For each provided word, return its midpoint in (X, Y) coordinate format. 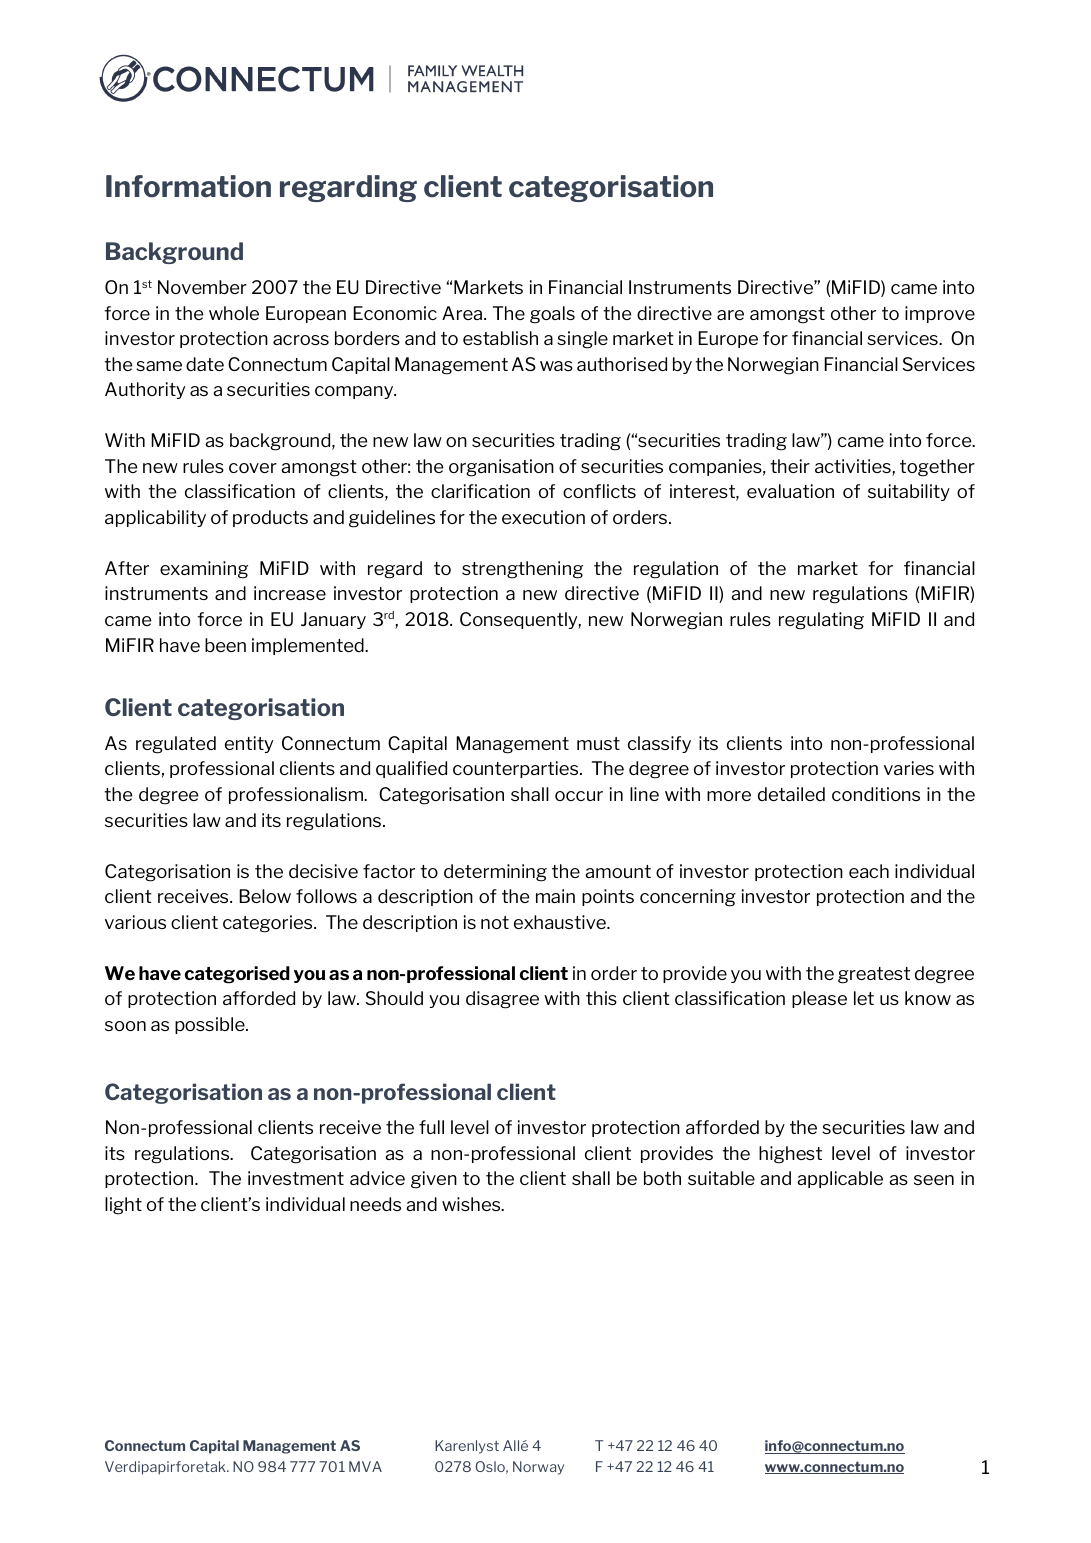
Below (265, 896)
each (869, 871)
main (555, 896)
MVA (365, 1466)
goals (552, 315)
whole (234, 313)
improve (940, 314)
